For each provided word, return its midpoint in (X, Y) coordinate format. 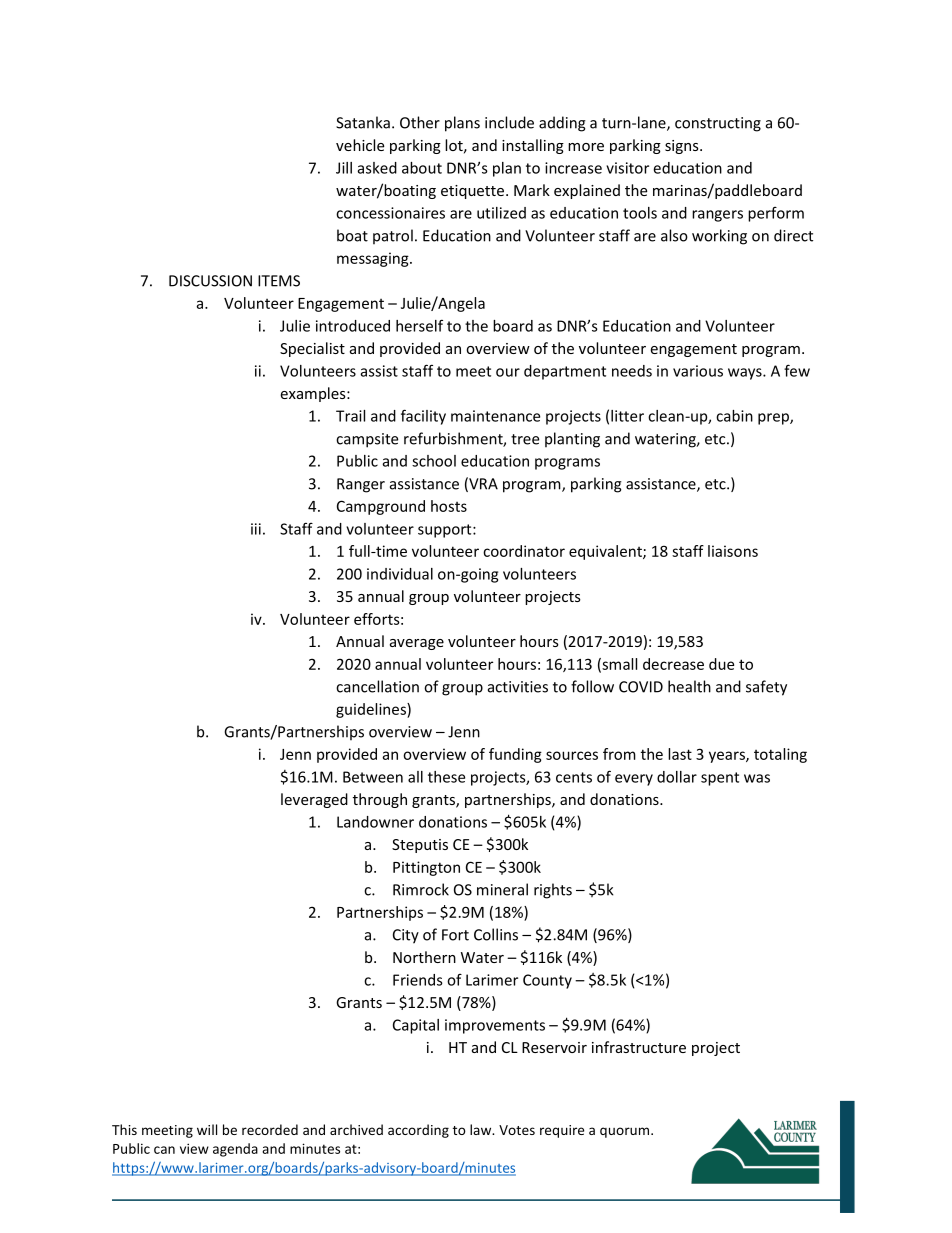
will (207, 1129)
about (422, 168)
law (482, 1129)
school (434, 461)
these (446, 777)
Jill (344, 168)
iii (256, 529)
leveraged (314, 800)
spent (720, 779)
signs (683, 147)
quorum (626, 1132)
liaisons (733, 551)
